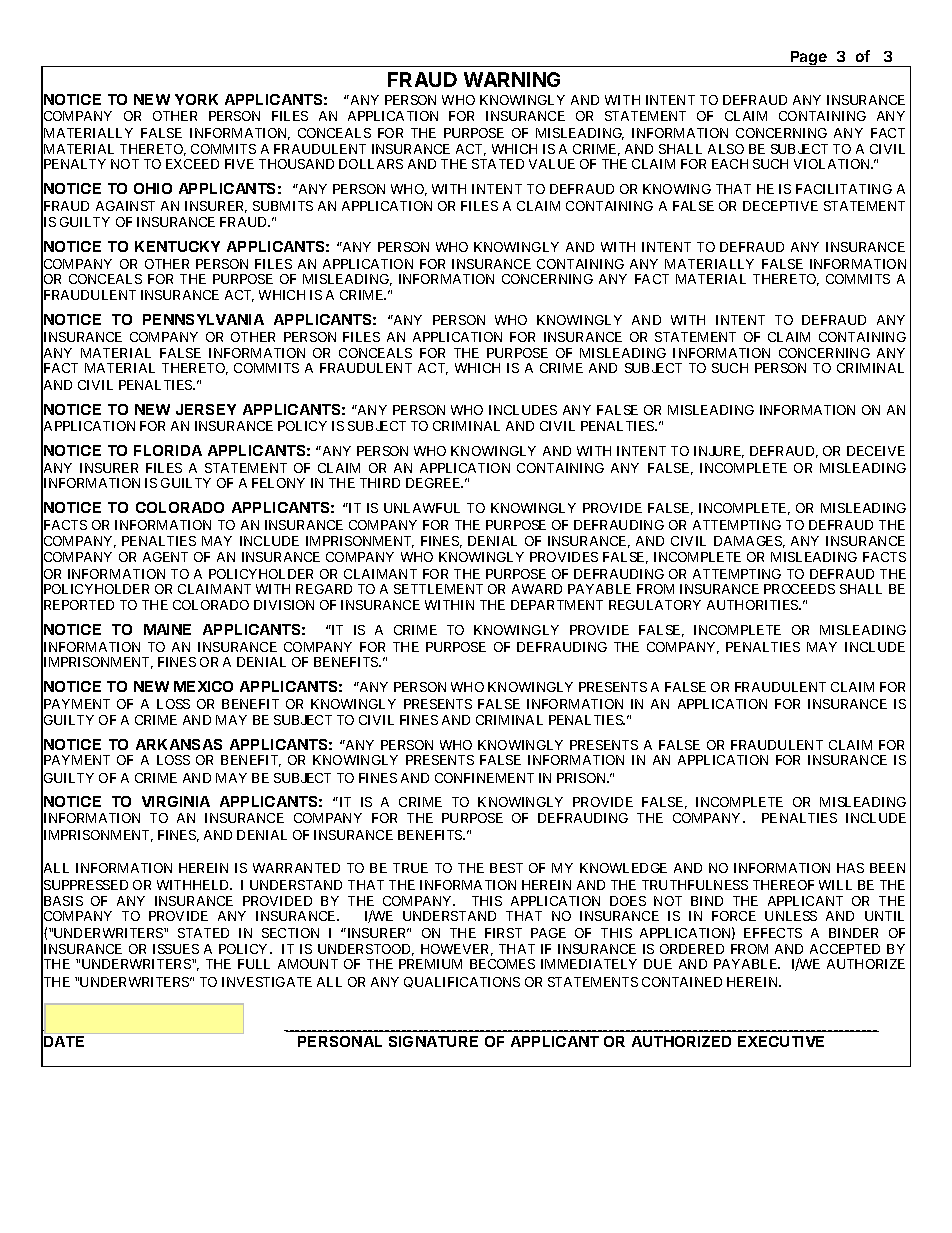 The height and width of the document is (1233, 952). Describe the element at coordinates (196, 99) in the document. I see `YORK` at that location.
